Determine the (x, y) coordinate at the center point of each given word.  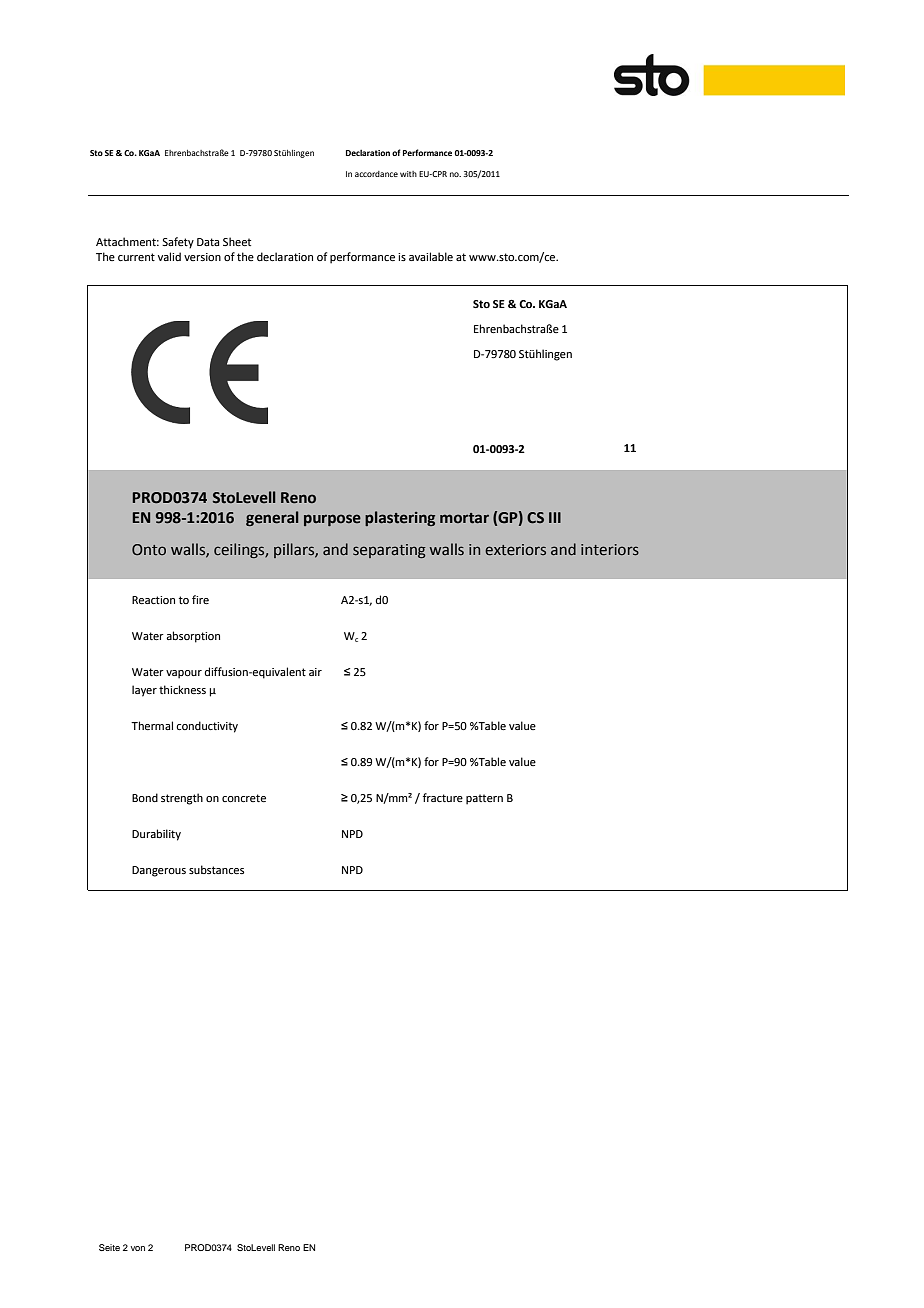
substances (216, 869)
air (315, 672)
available (431, 256)
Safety (178, 243)
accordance (376, 174)
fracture (443, 797)
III (555, 517)
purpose (332, 520)
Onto (149, 550)
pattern (484, 799)
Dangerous (159, 871)
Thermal (152, 725)
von (138, 1248)
